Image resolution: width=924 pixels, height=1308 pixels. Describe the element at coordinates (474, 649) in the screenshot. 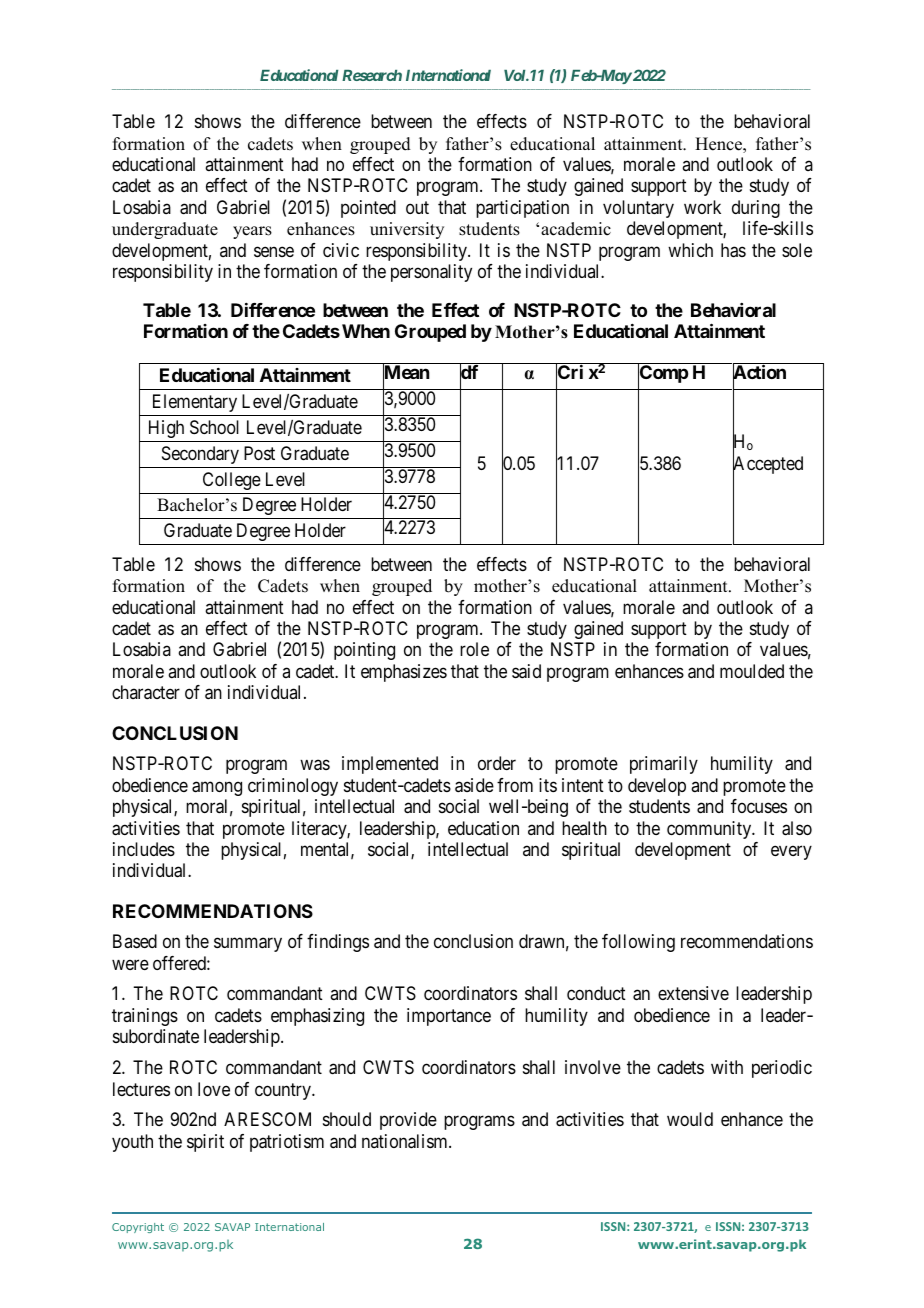

I see `role` at that location.
